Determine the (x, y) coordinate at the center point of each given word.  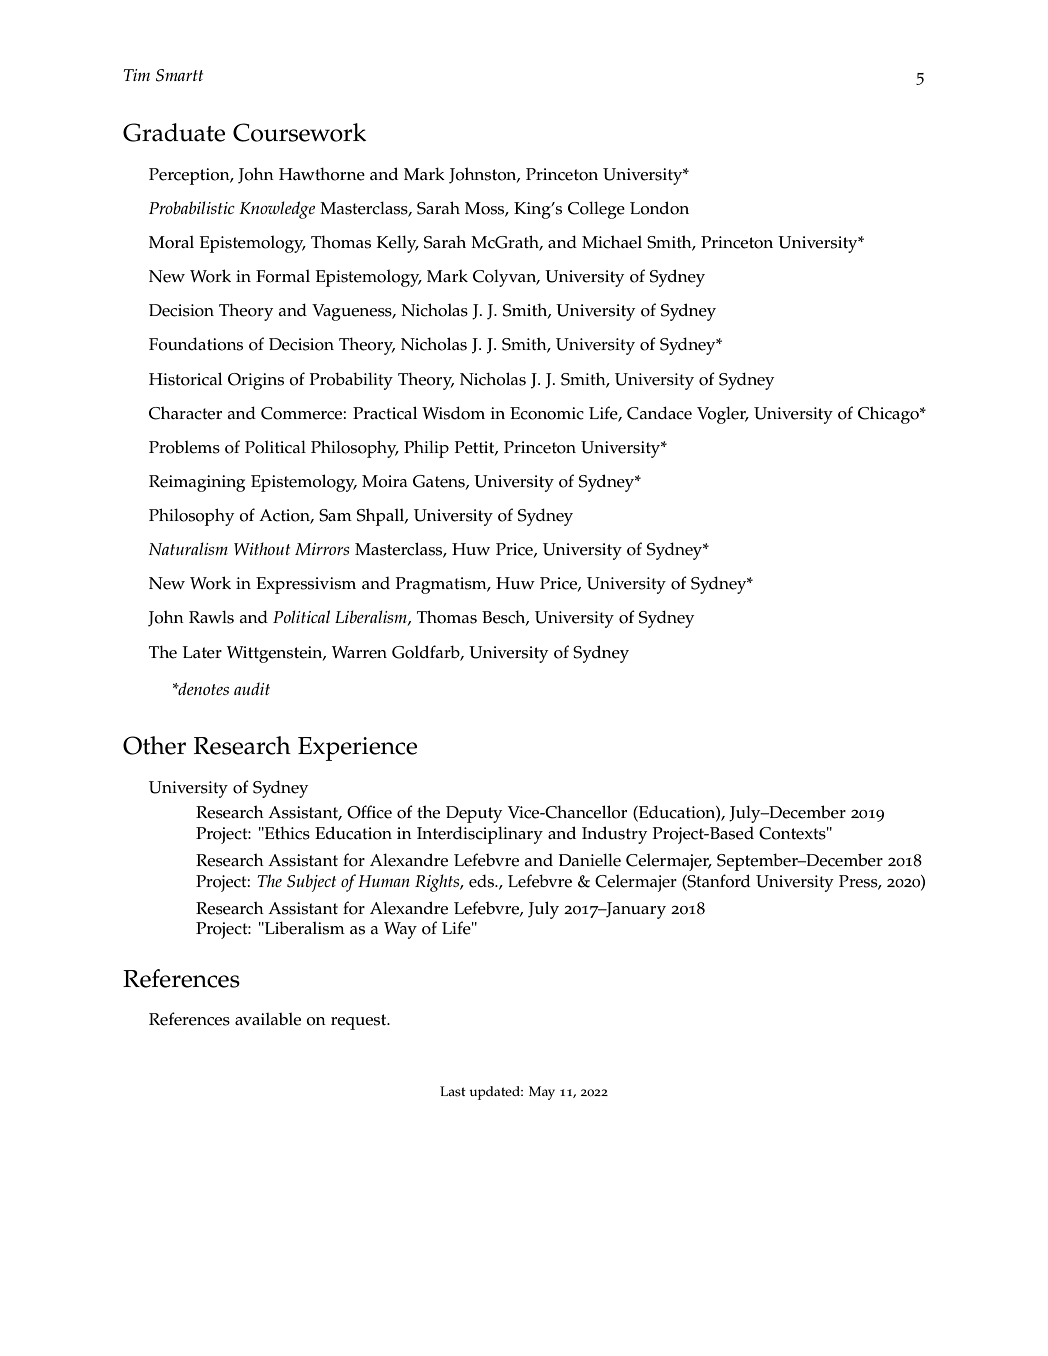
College (596, 210)
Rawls (211, 617)
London (659, 208)
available (268, 1019)
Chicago (889, 415)
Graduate (174, 132)
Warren (359, 652)
